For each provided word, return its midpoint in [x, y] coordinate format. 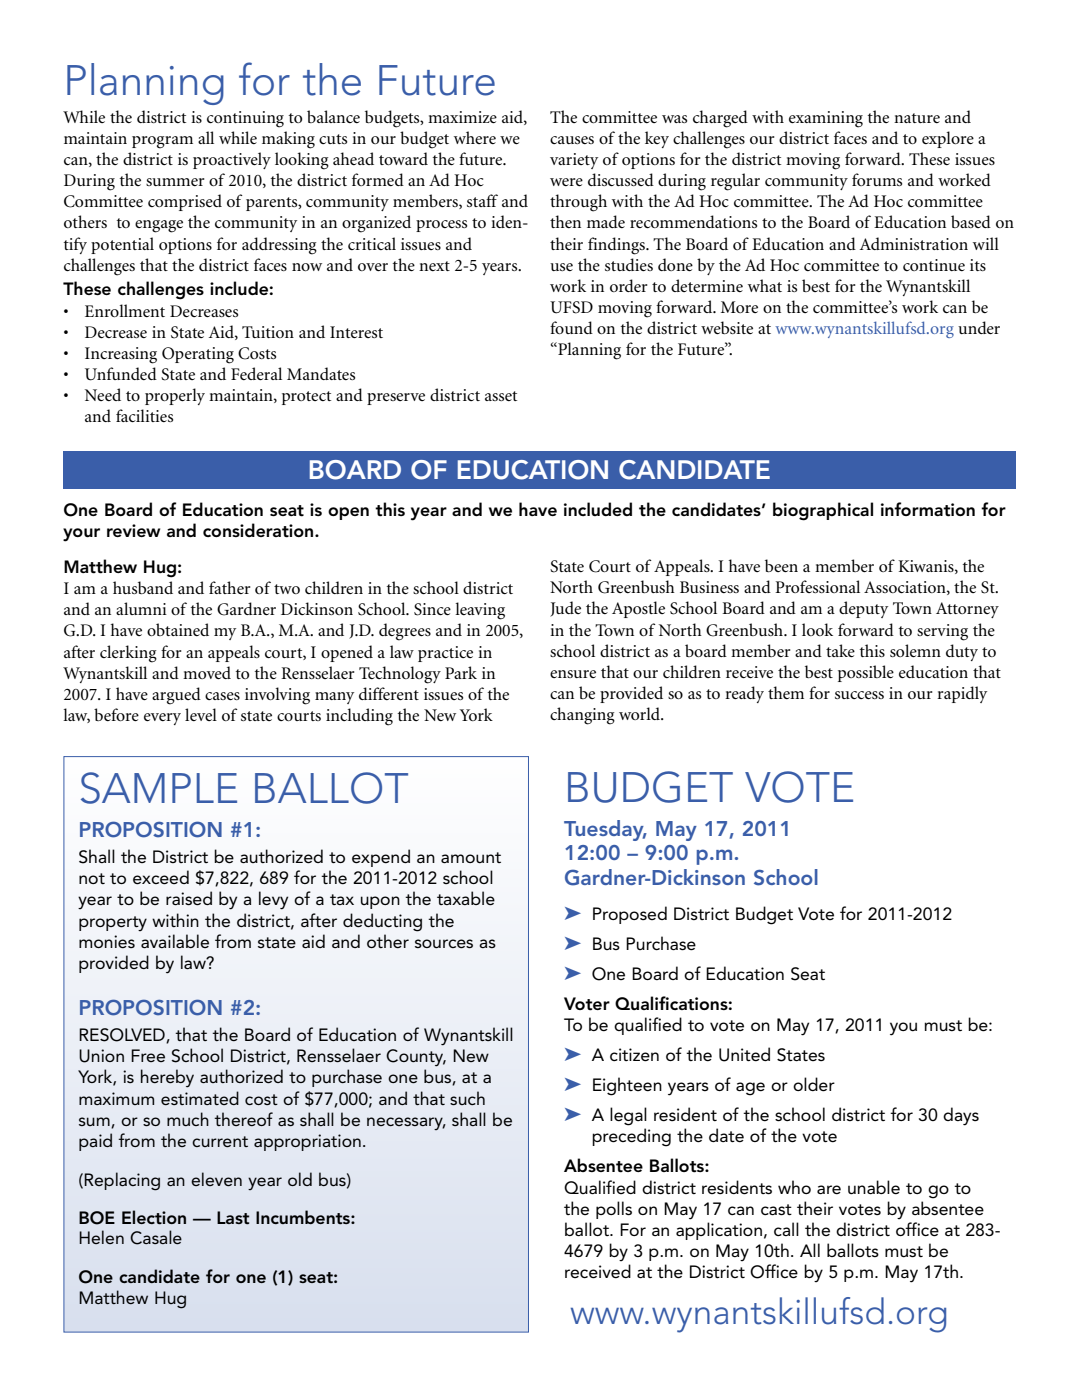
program [162, 142]
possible [866, 673]
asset [501, 396]
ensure [573, 674]
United [744, 1054]
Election [154, 1217]
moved [207, 672]
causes [572, 140]
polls [614, 1210]
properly [175, 396]
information [928, 509]
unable [874, 1187]
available [175, 941]
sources [444, 944]
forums [877, 179]
